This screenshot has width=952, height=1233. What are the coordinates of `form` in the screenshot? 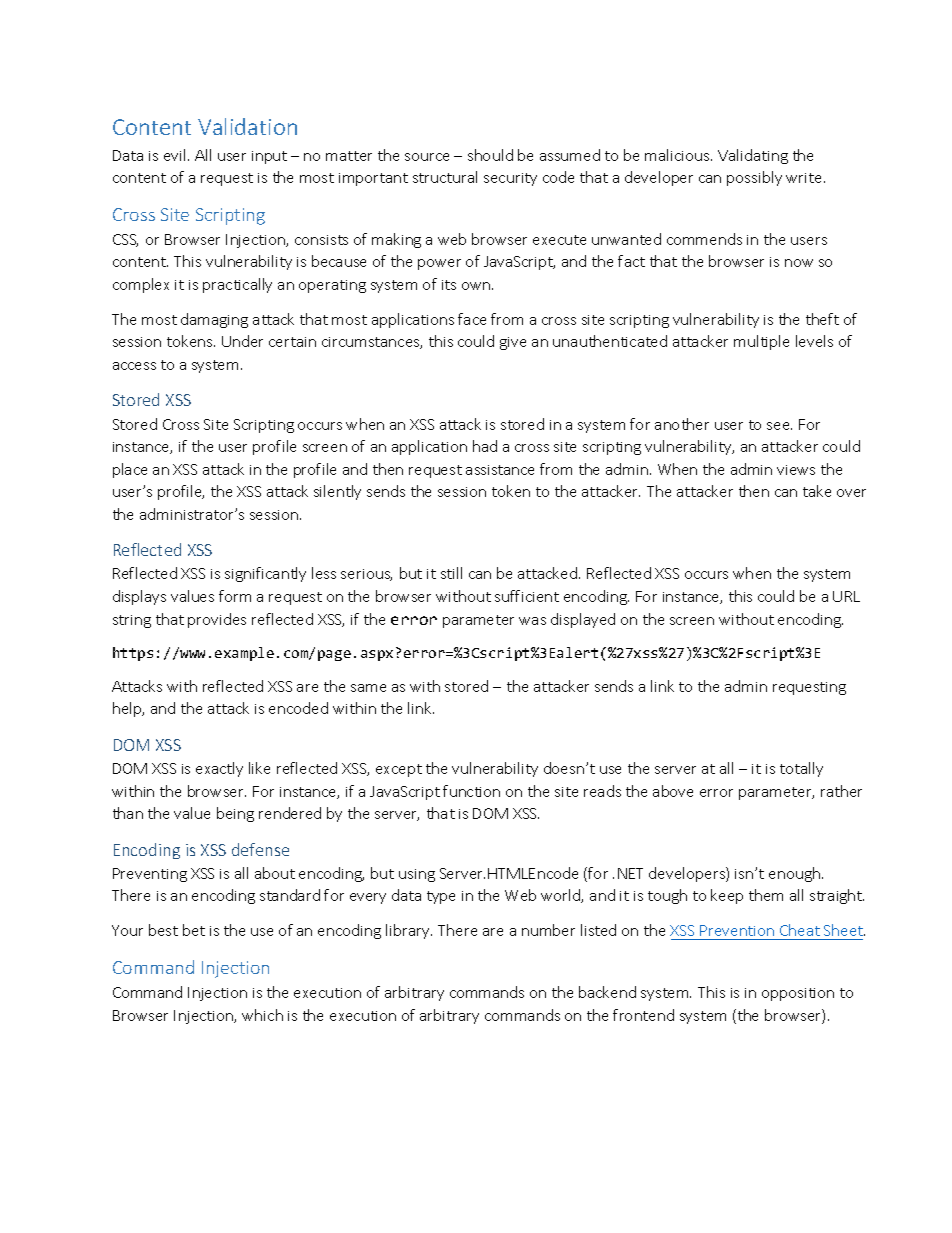 It's located at (235, 596).
